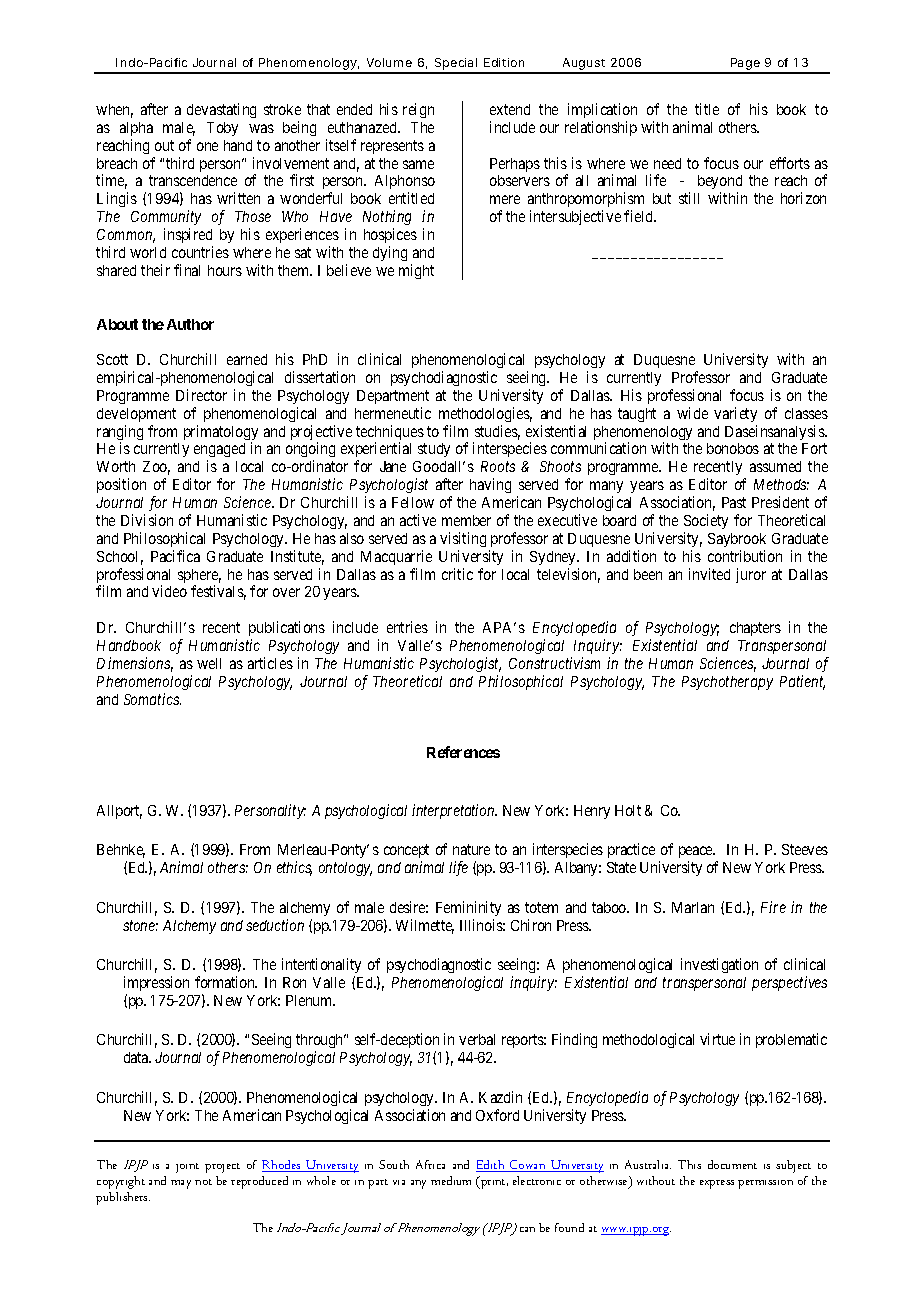  Describe the element at coordinates (407, 627) in the screenshot. I see `entries` at that location.
